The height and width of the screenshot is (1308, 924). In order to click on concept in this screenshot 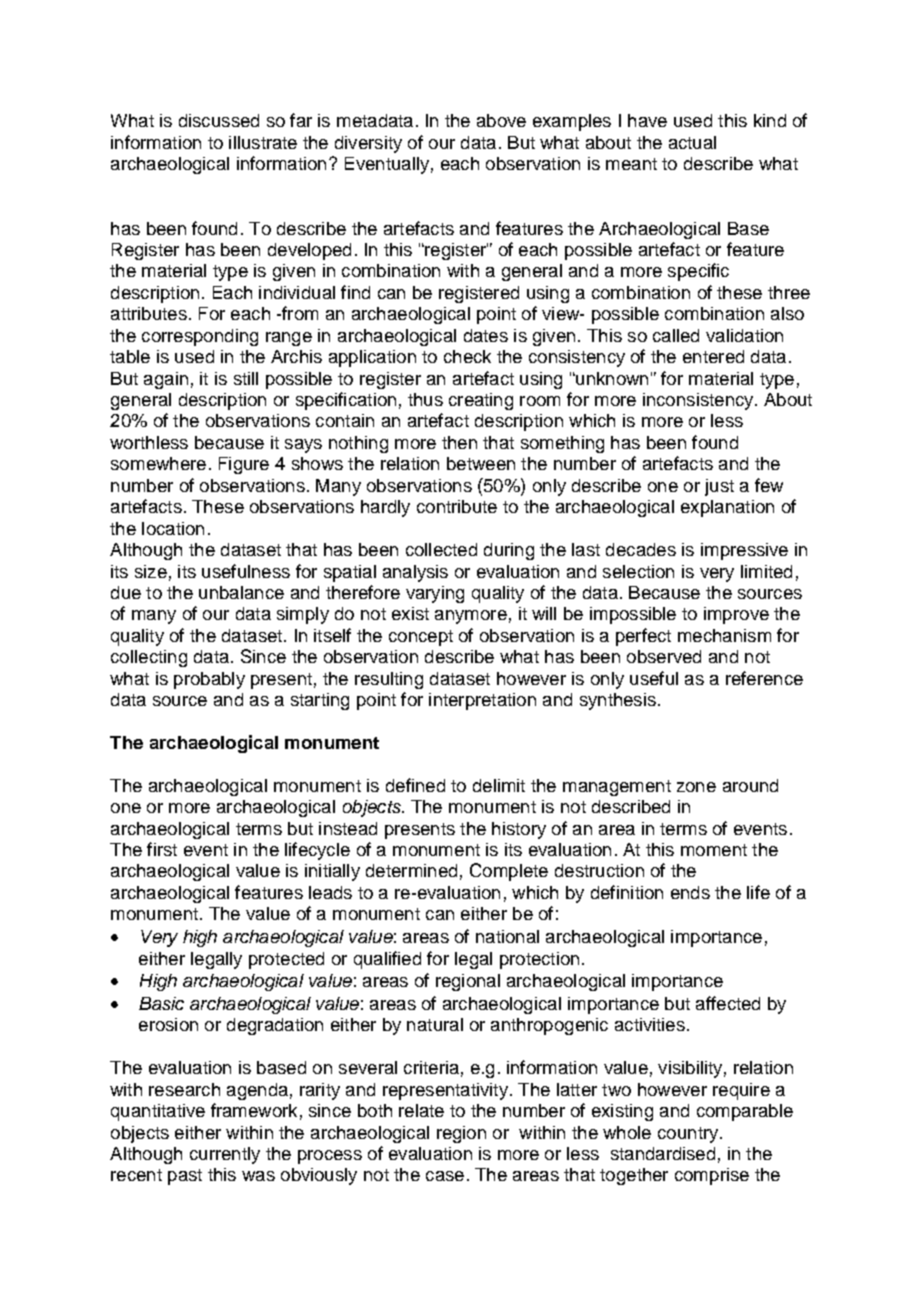, I will do `click(421, 638)`.
